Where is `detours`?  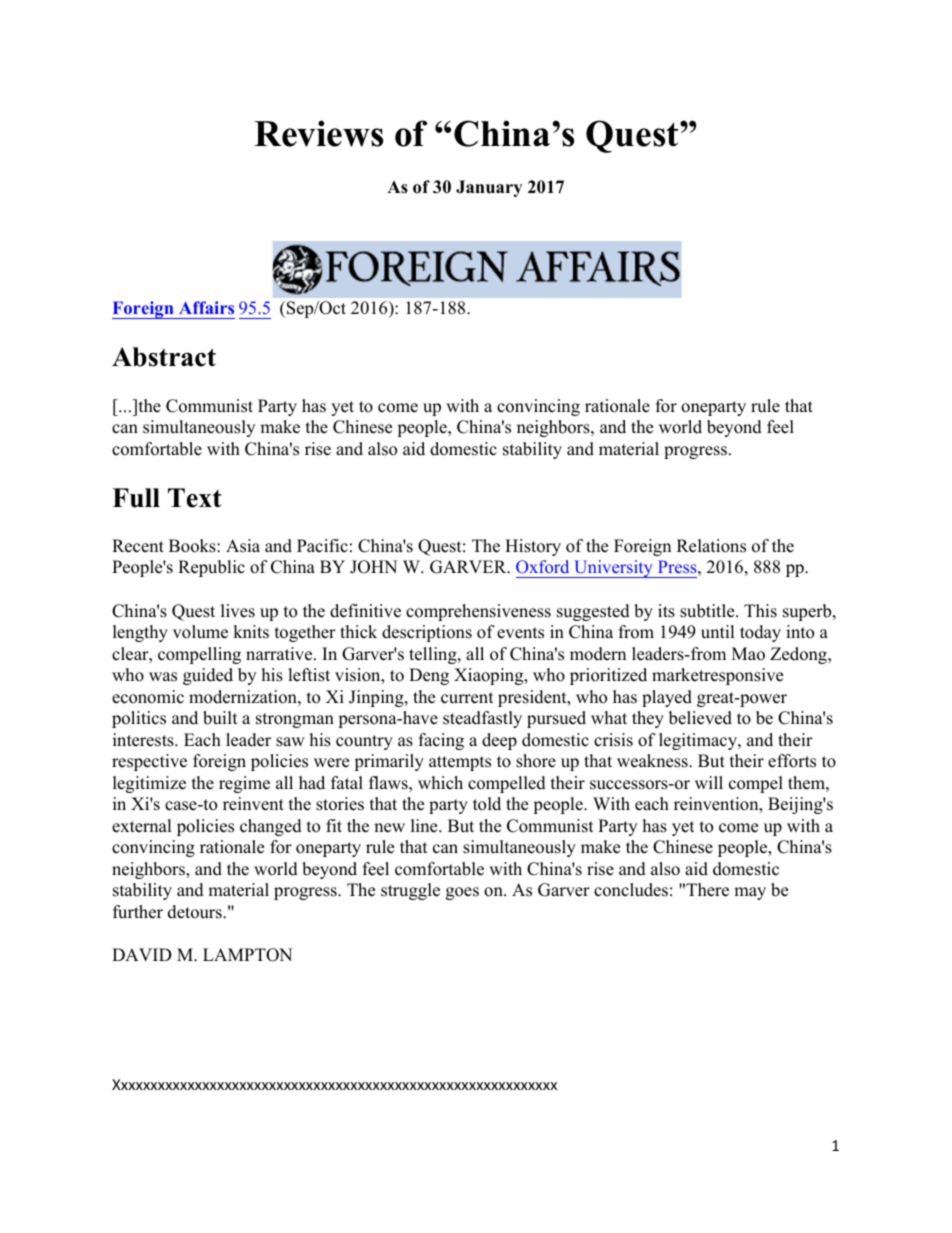
detours is located at coordinates (196, 912).
